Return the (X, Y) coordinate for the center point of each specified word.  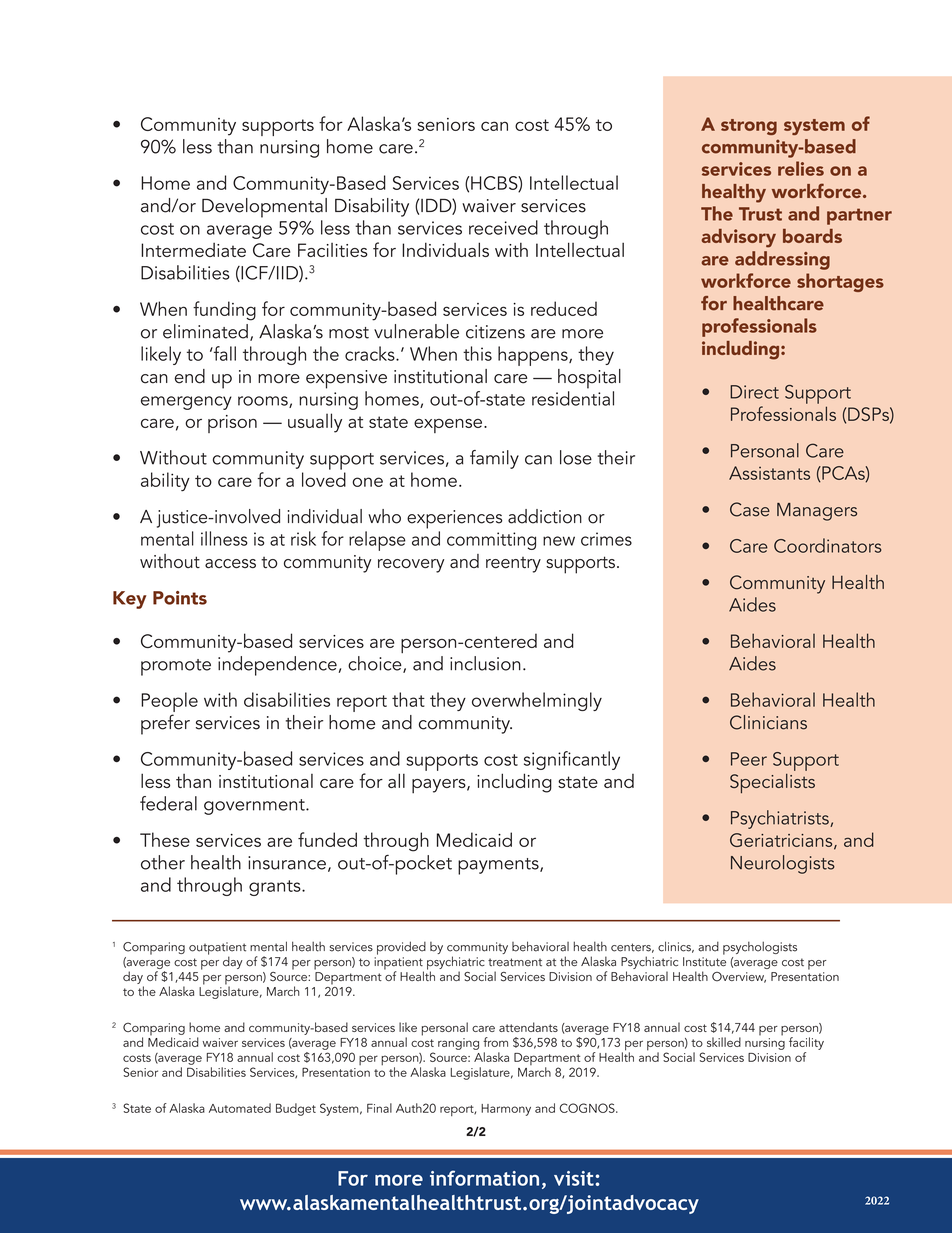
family (494, 459)
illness (224, 538)
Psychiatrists (781, 819)
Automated (240, 1108)
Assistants (769, 473)
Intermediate (193, 250)
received (503, 227)
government (255, 807)
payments (499, 866)
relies (801, 168)
